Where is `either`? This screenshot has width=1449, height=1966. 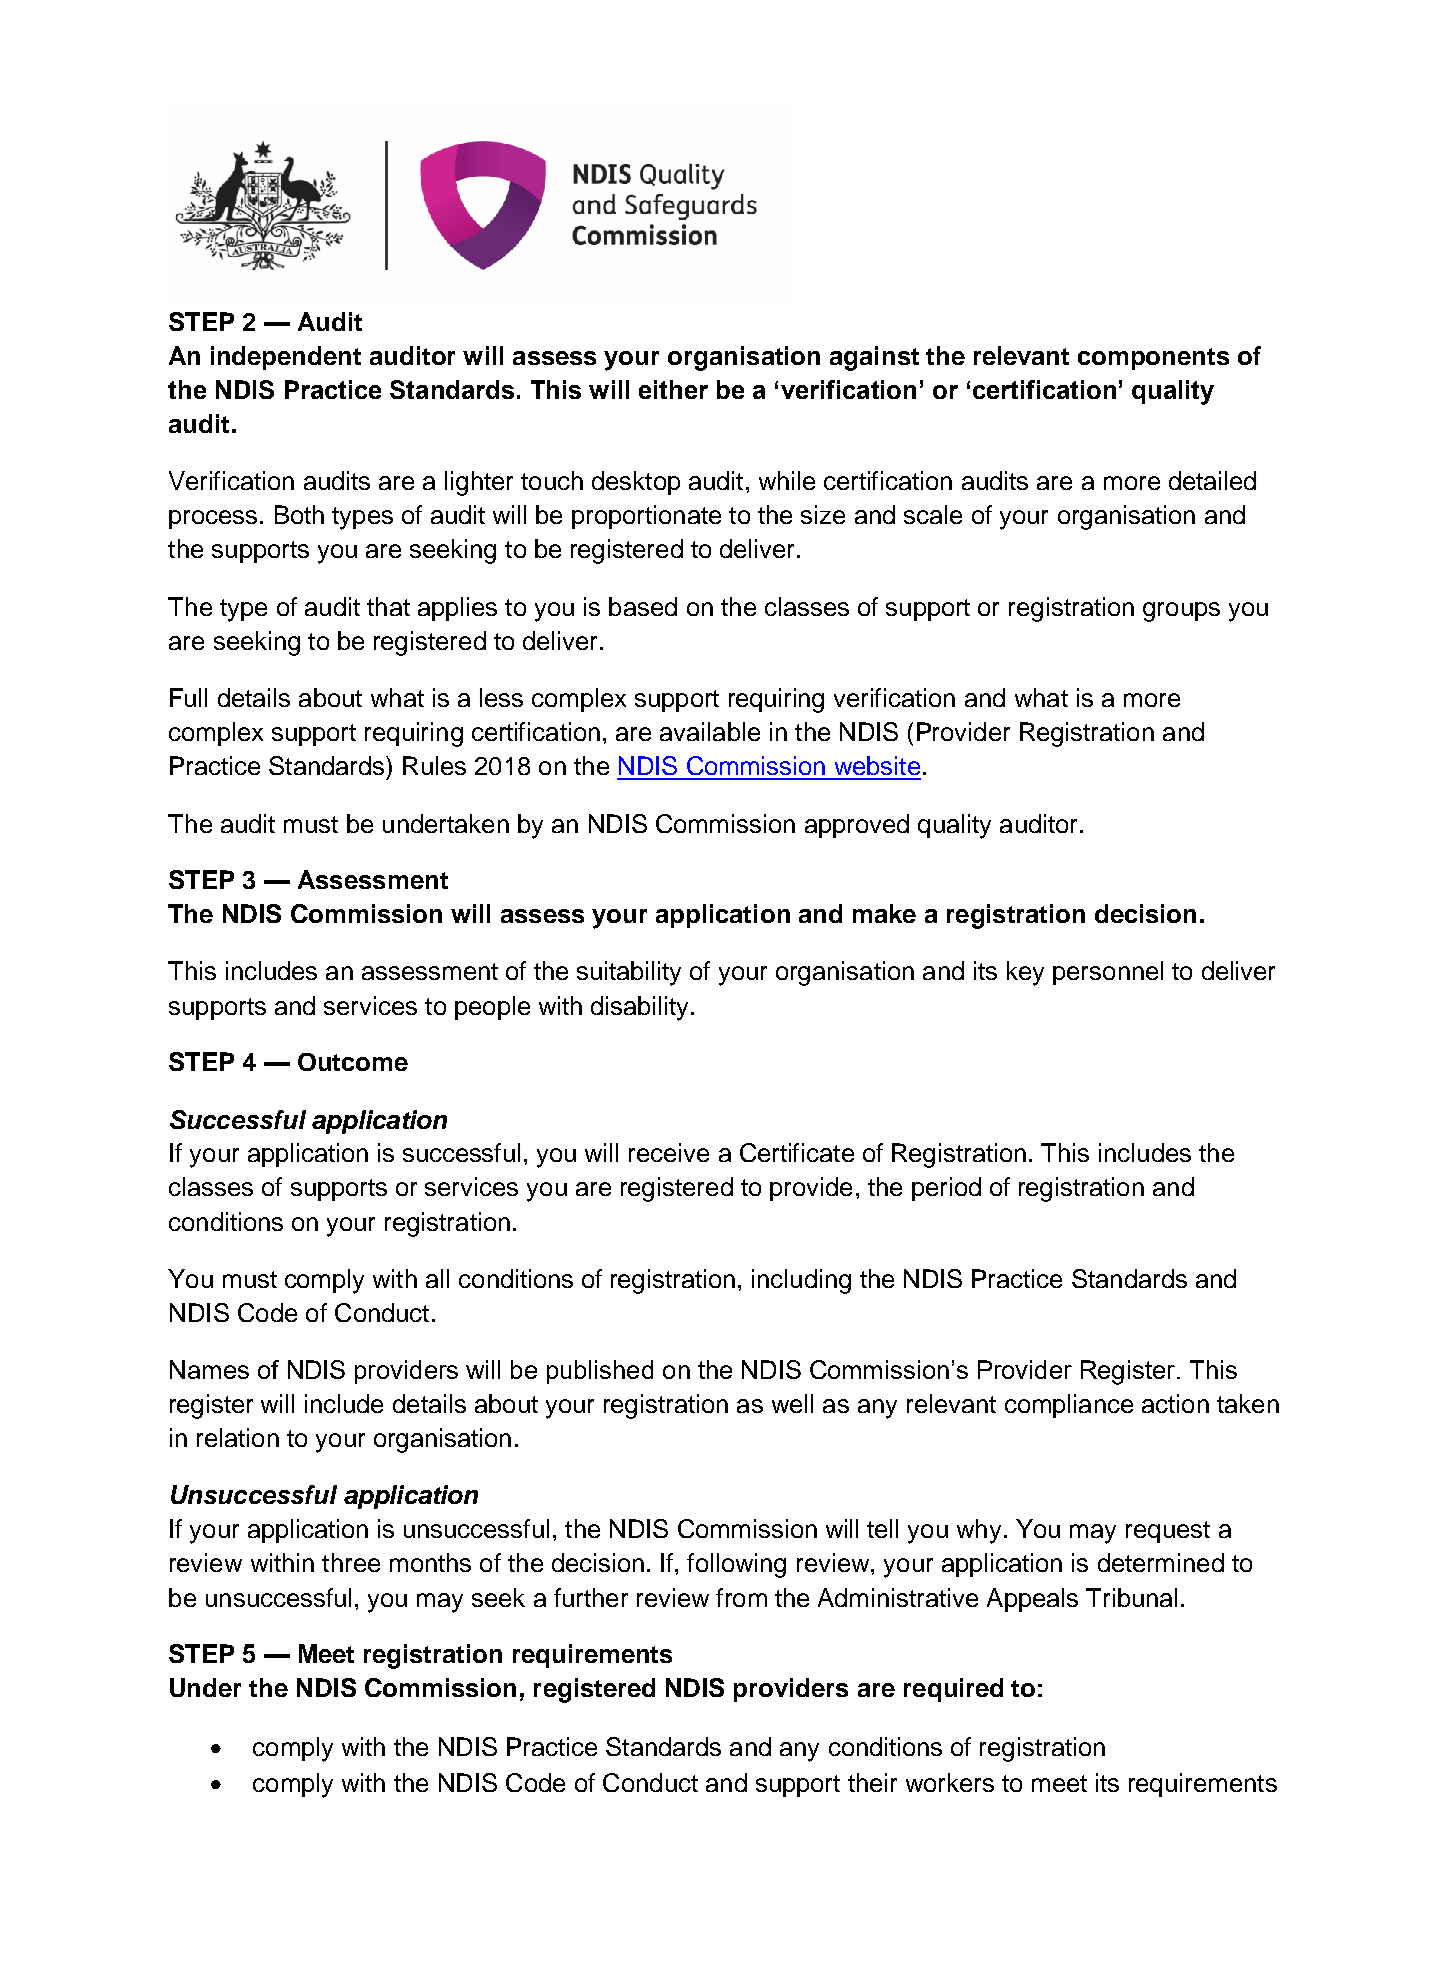
either is located at coordinates (673, 389).
